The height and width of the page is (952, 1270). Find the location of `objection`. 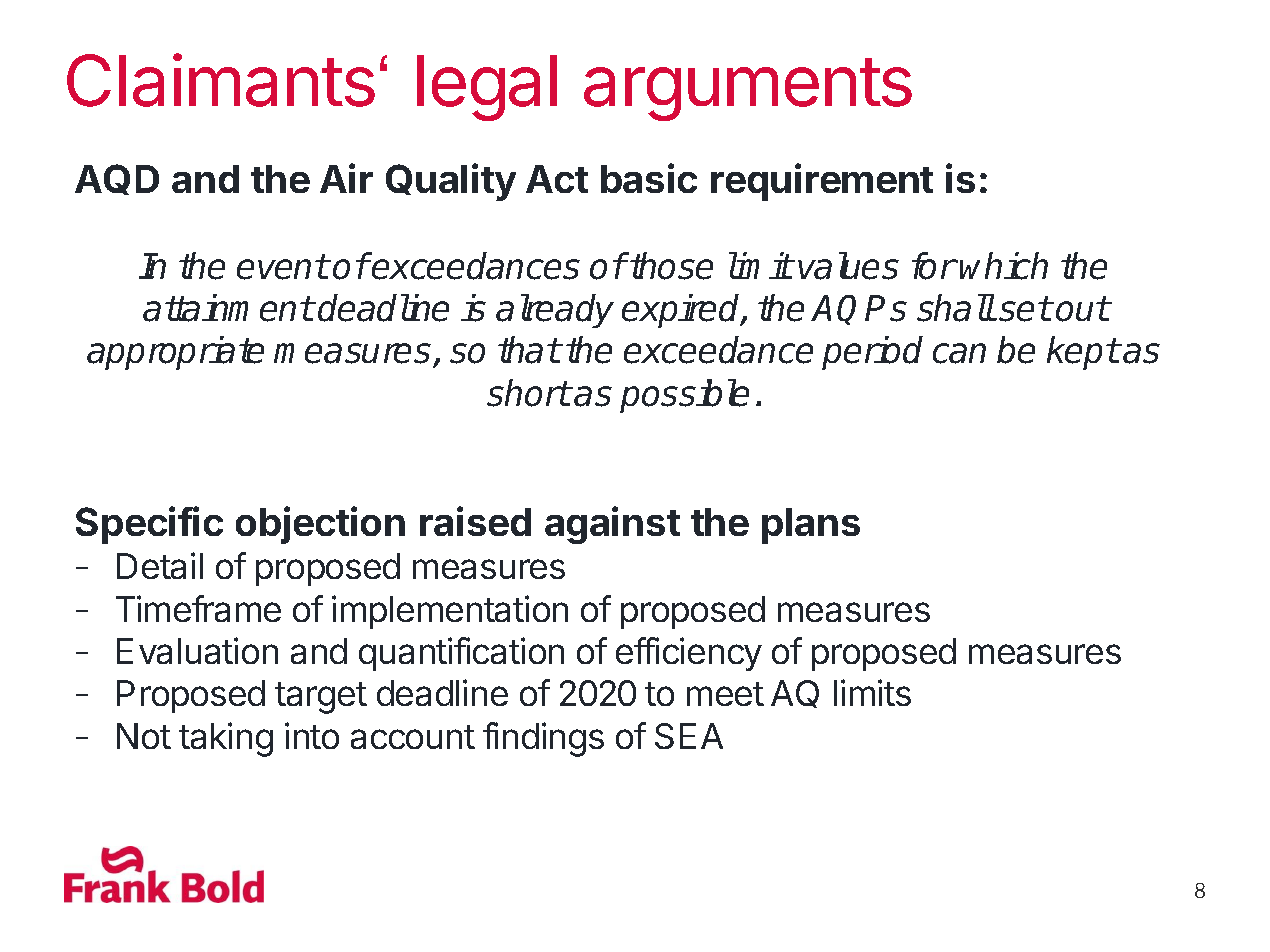

objection is located at coordinates (320, 525).
